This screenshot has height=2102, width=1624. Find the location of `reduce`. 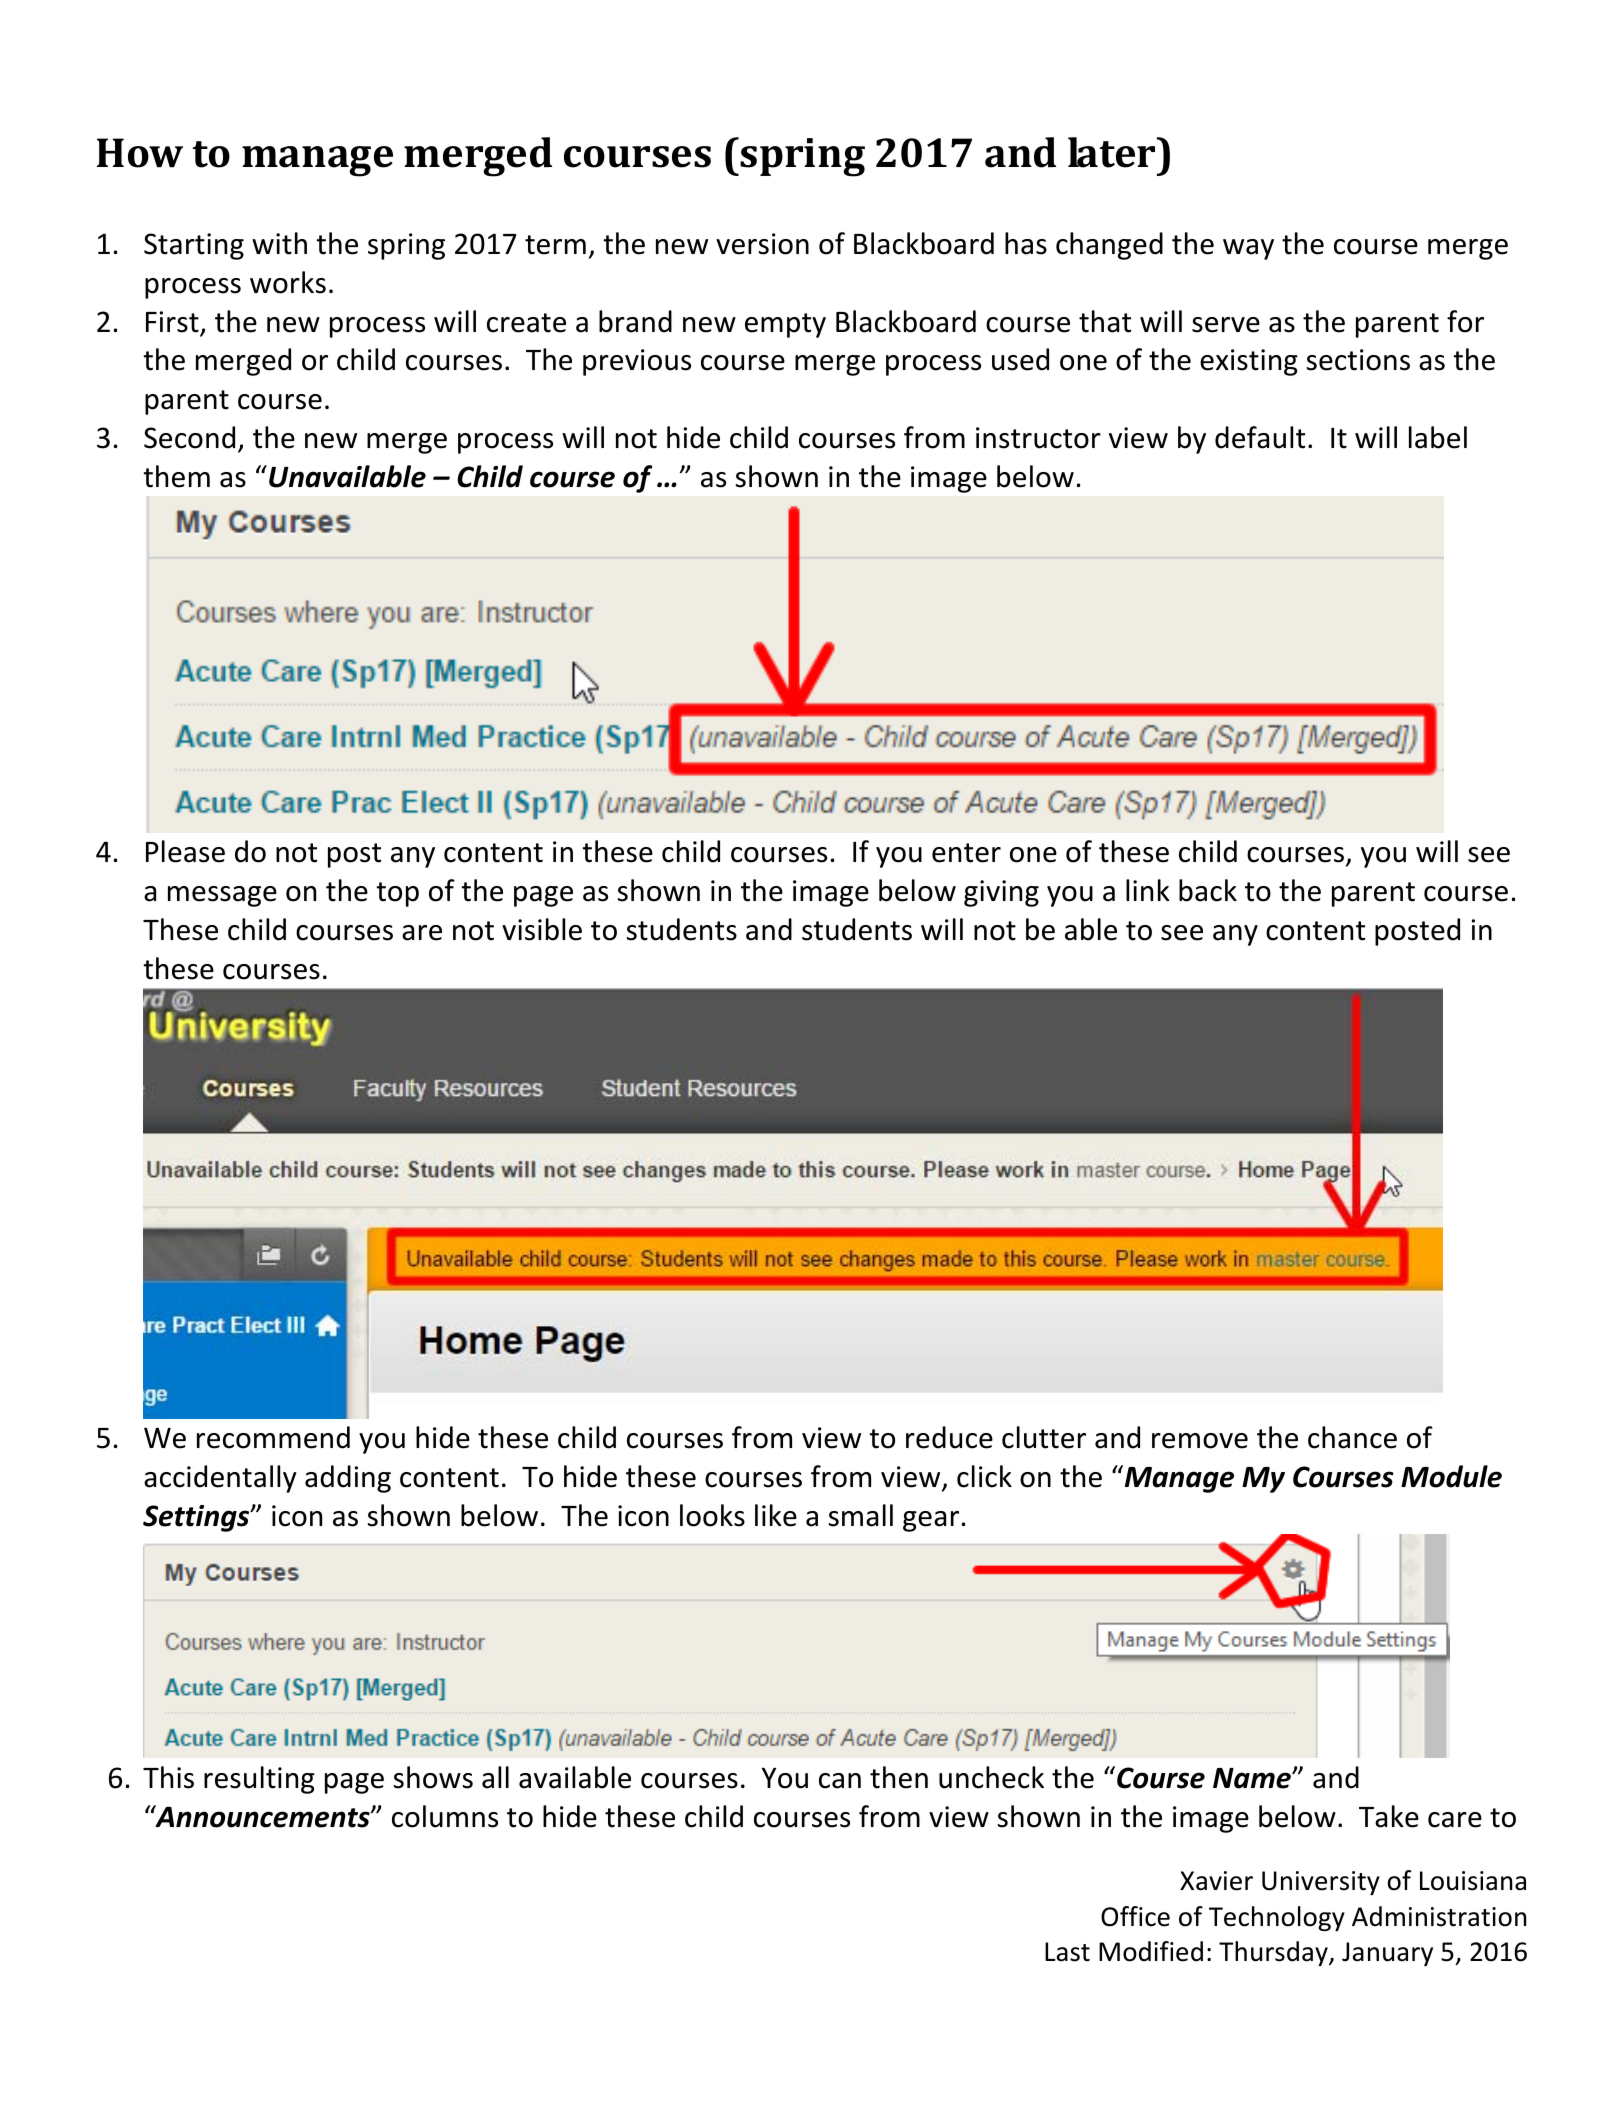

reduce is located at coordinates (949, 1437).
